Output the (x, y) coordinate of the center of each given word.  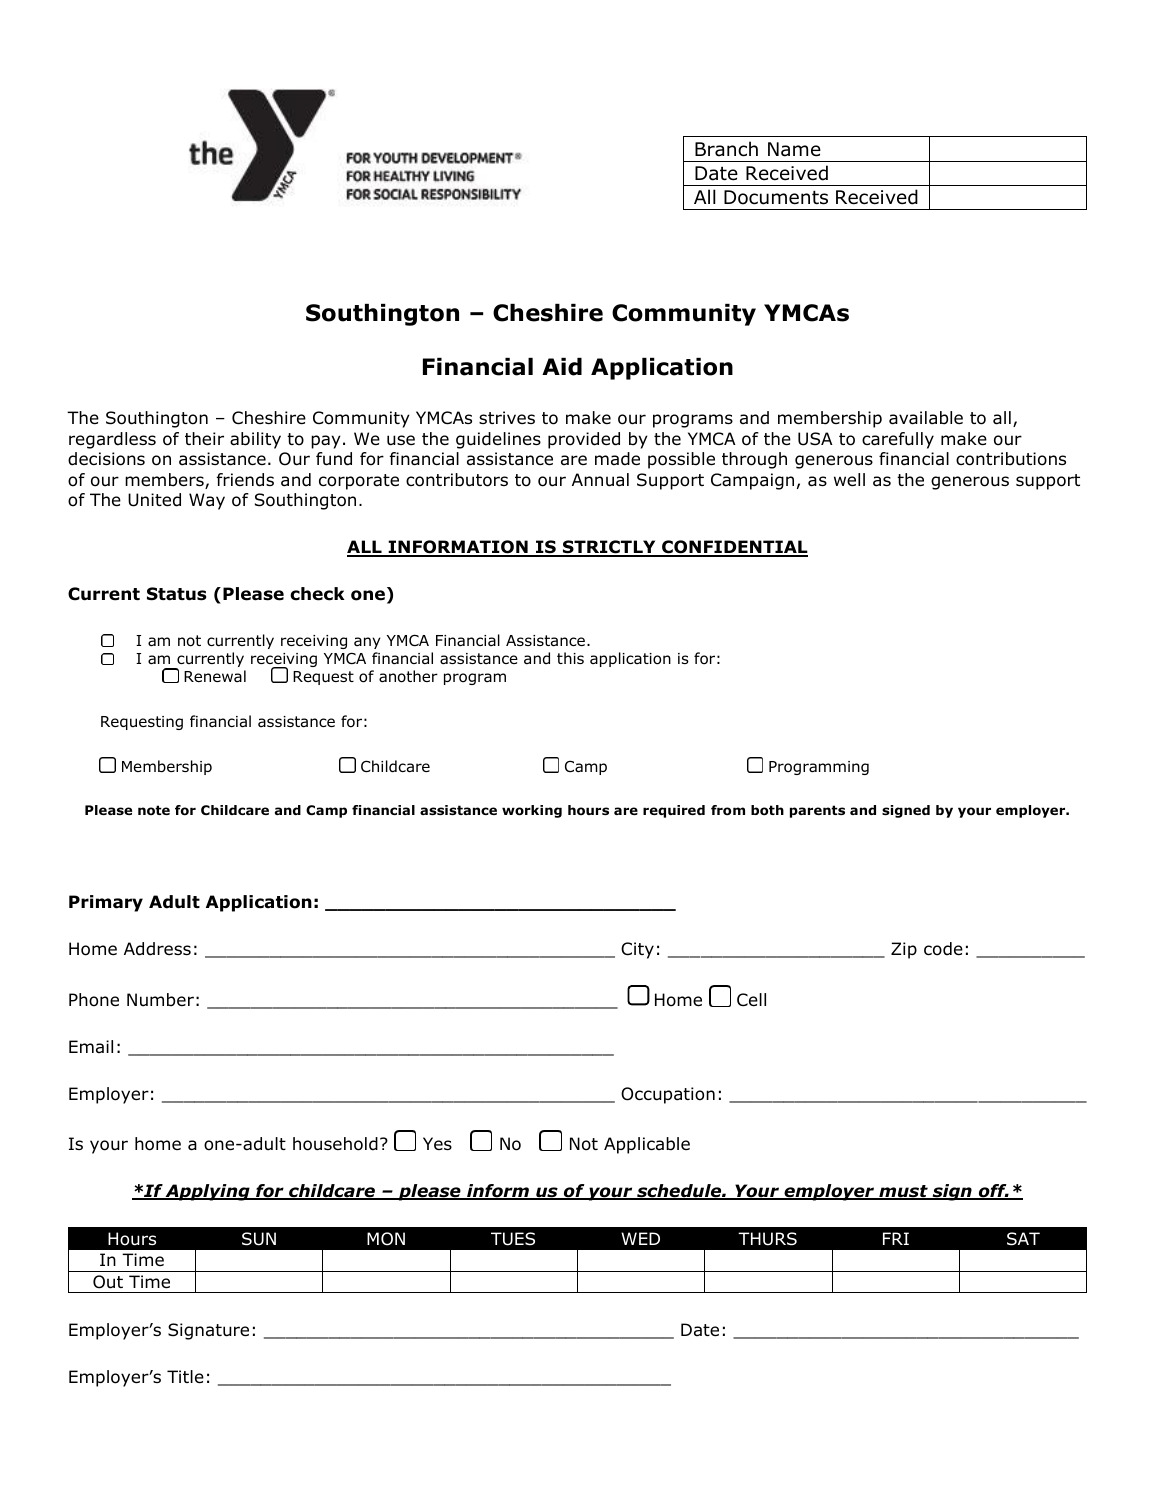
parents (817, 811)
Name (794, 149)
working (532, 811)
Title (185, 1377)
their (204, 439)
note (154, 810)
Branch (726, 149)
